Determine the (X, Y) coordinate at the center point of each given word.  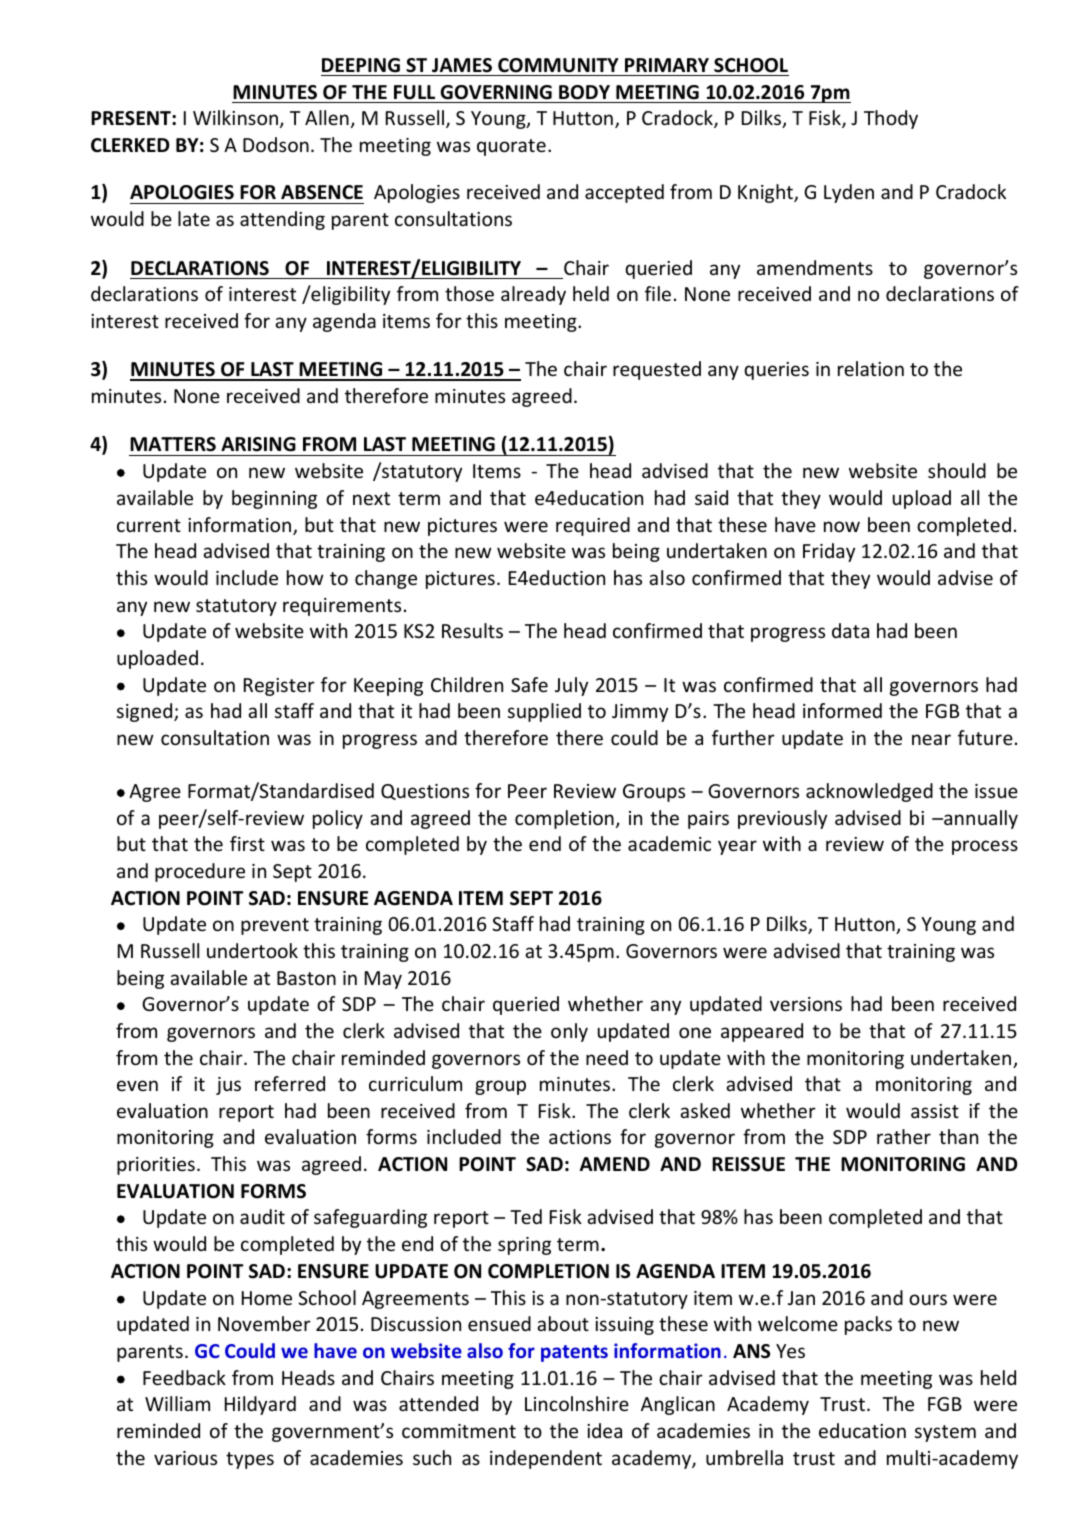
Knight (766, 193)
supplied (544, 712)
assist (935, 1111)
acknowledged (869, 792)
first (247, 843)
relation (871, 368)
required (593, 526)
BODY (584, 92)
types (250, 1460)
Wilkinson (235, 117)
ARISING (258, 444)
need (607, 1057)
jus (228, 1086)
